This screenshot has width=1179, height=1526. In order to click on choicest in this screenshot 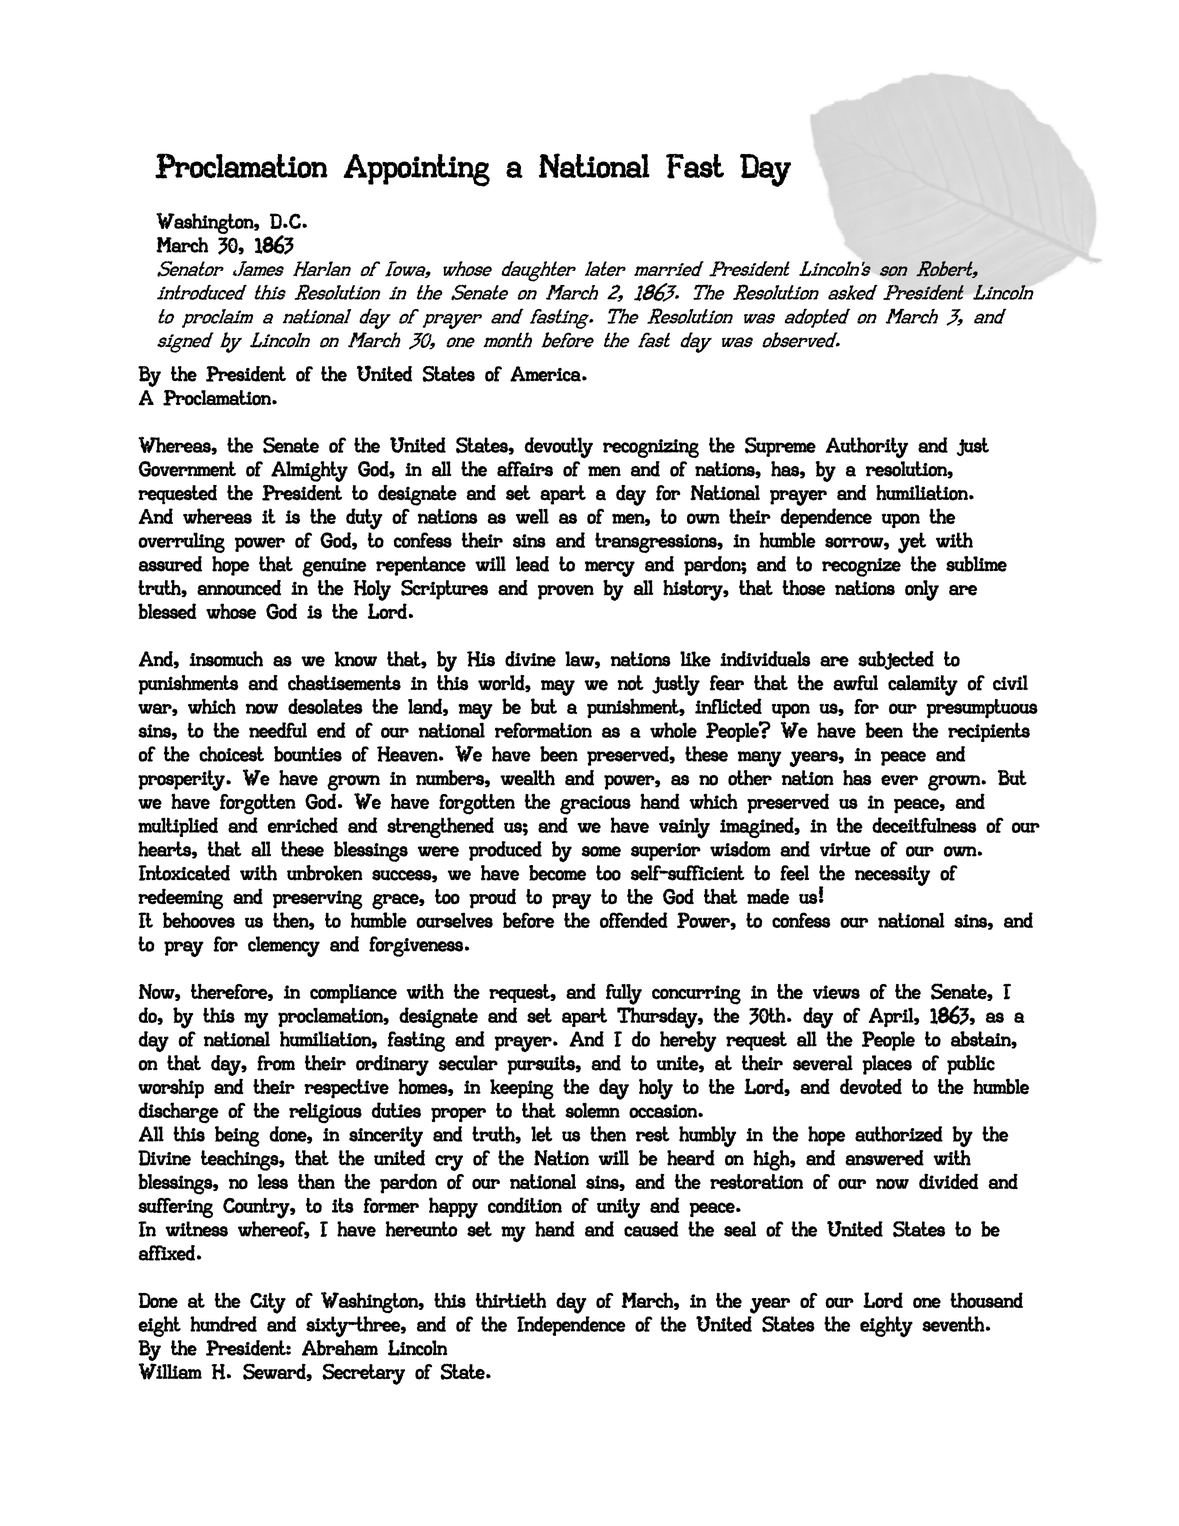, I will do `click(231, 754)`.
